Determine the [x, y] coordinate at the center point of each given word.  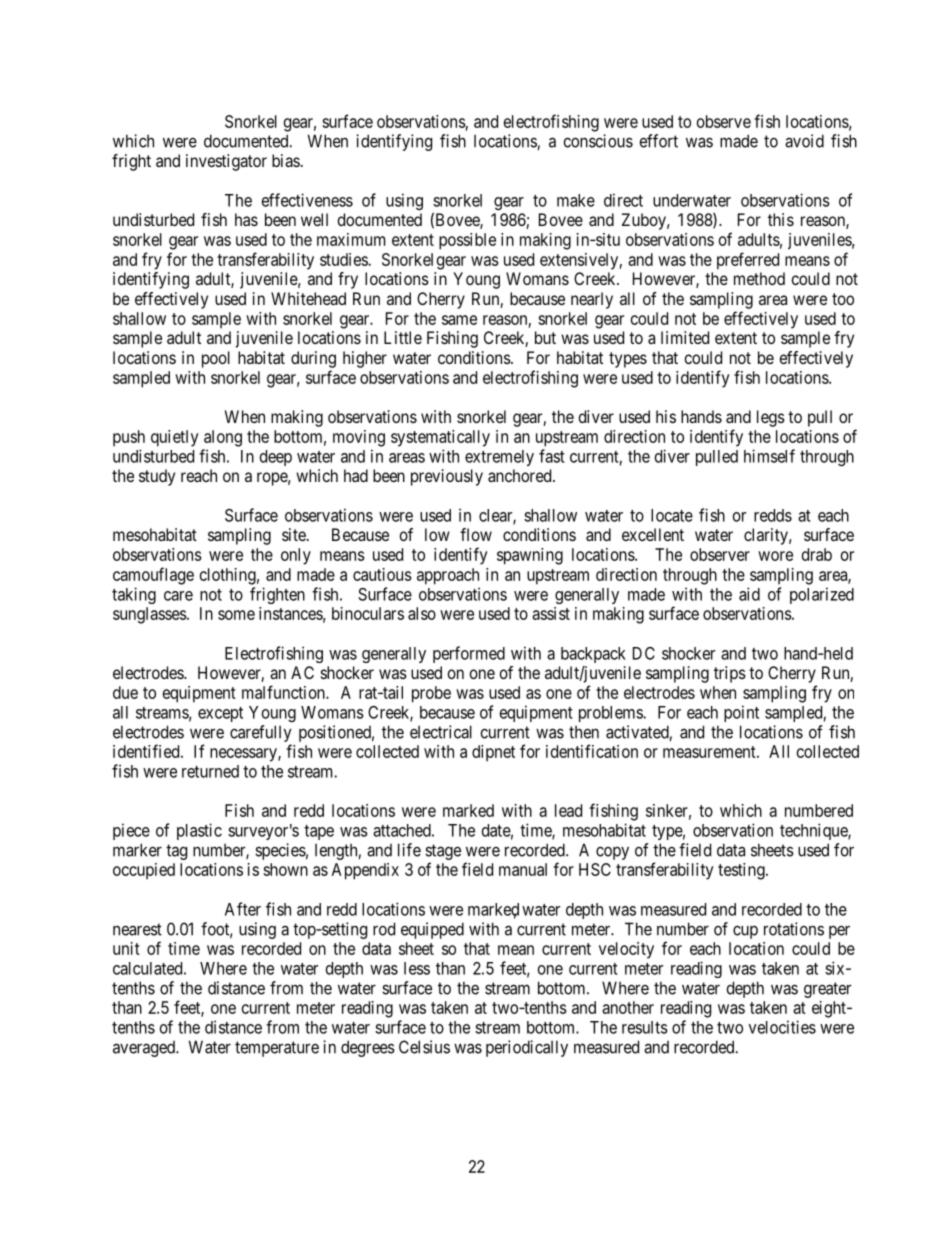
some [236, 615]
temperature [277, 1049]
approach [448, 576]
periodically [527, 1048]
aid [749, 594]
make [576, 200]
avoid [804, 141]
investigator [226, 162]
